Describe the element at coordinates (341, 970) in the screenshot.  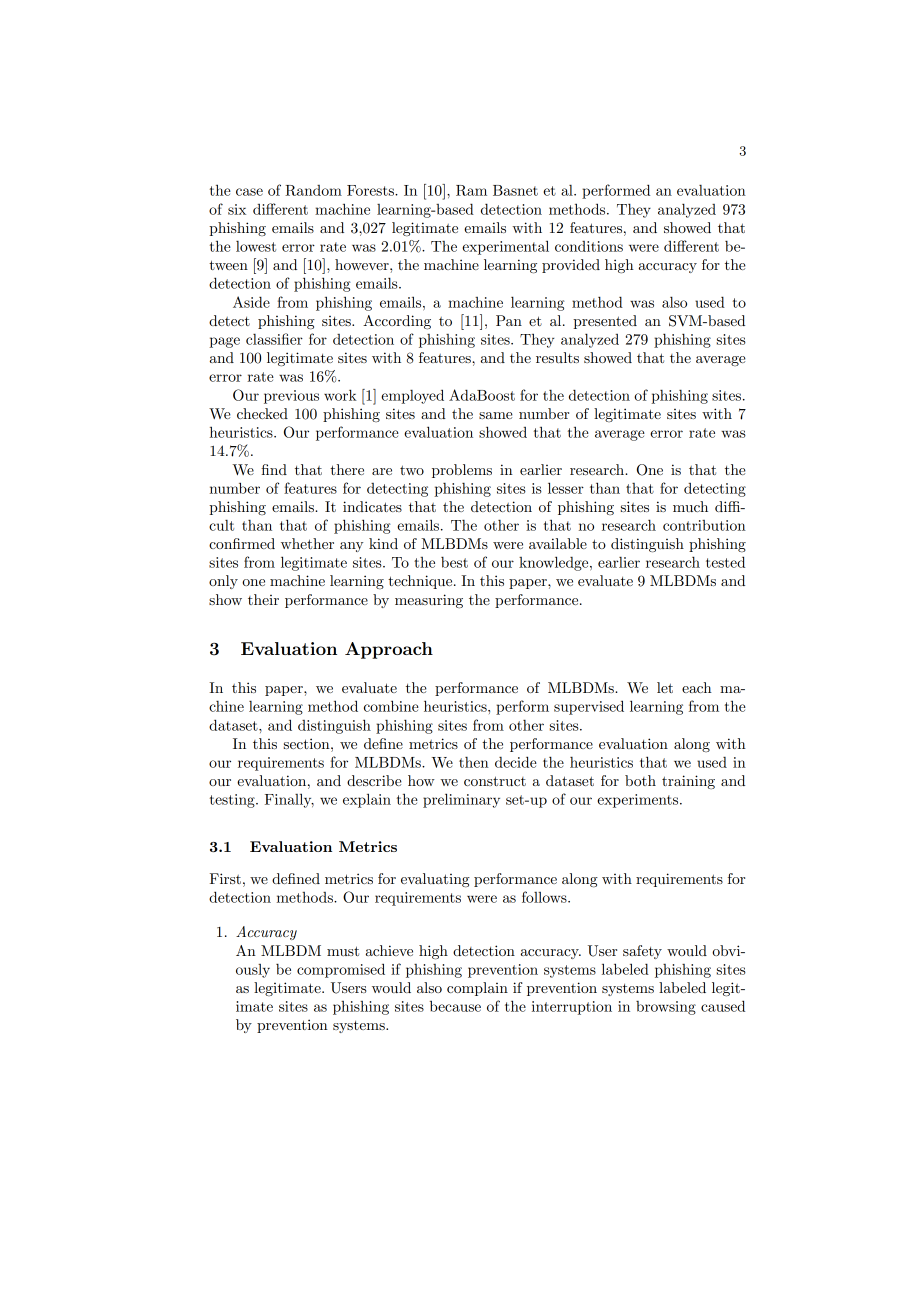
I see `compromised` at that location.
